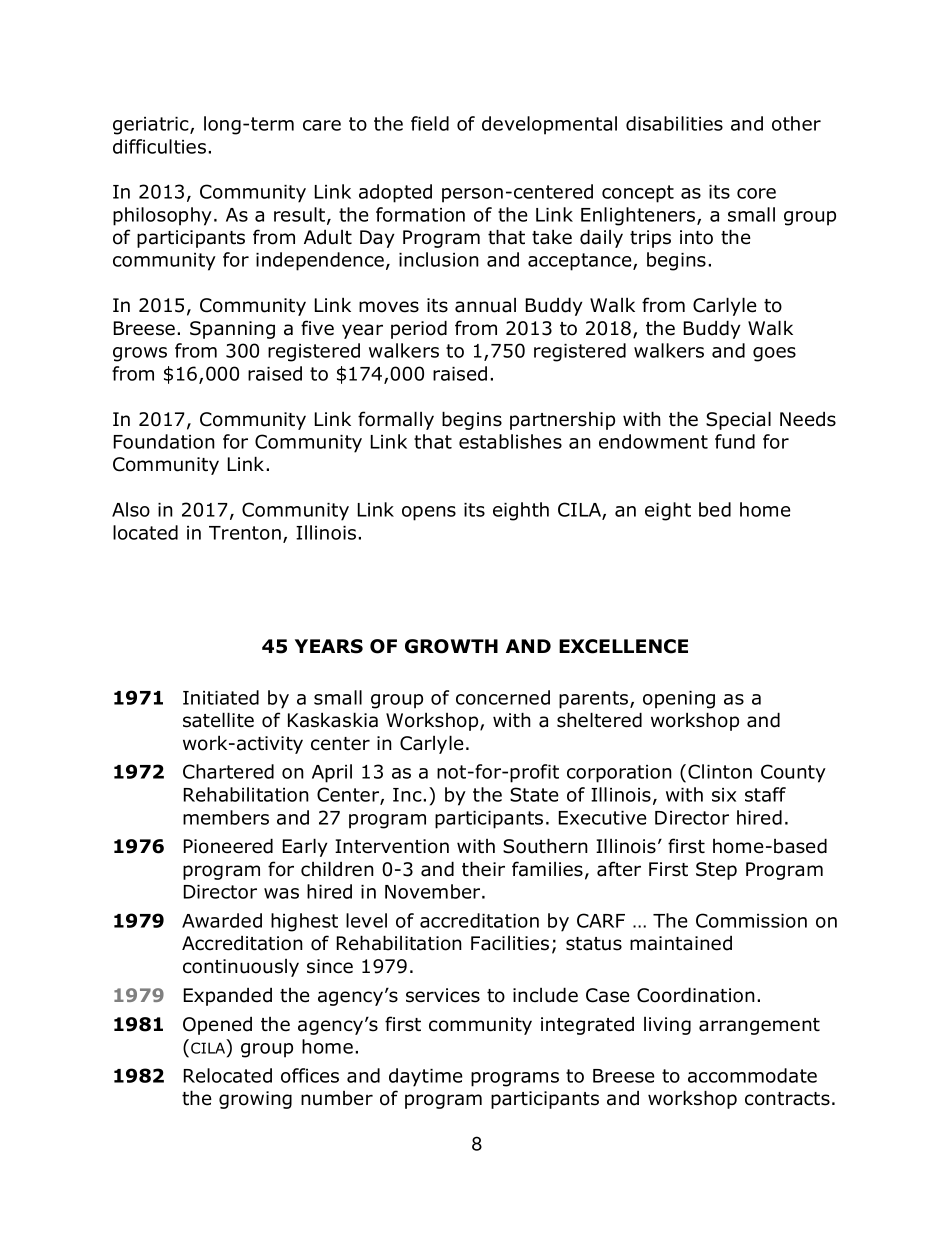 The image size is (952, 1233). What do you see at coordinates (159, 146) in the page?
I see `difficulties` at bounding box center [159, 146].
